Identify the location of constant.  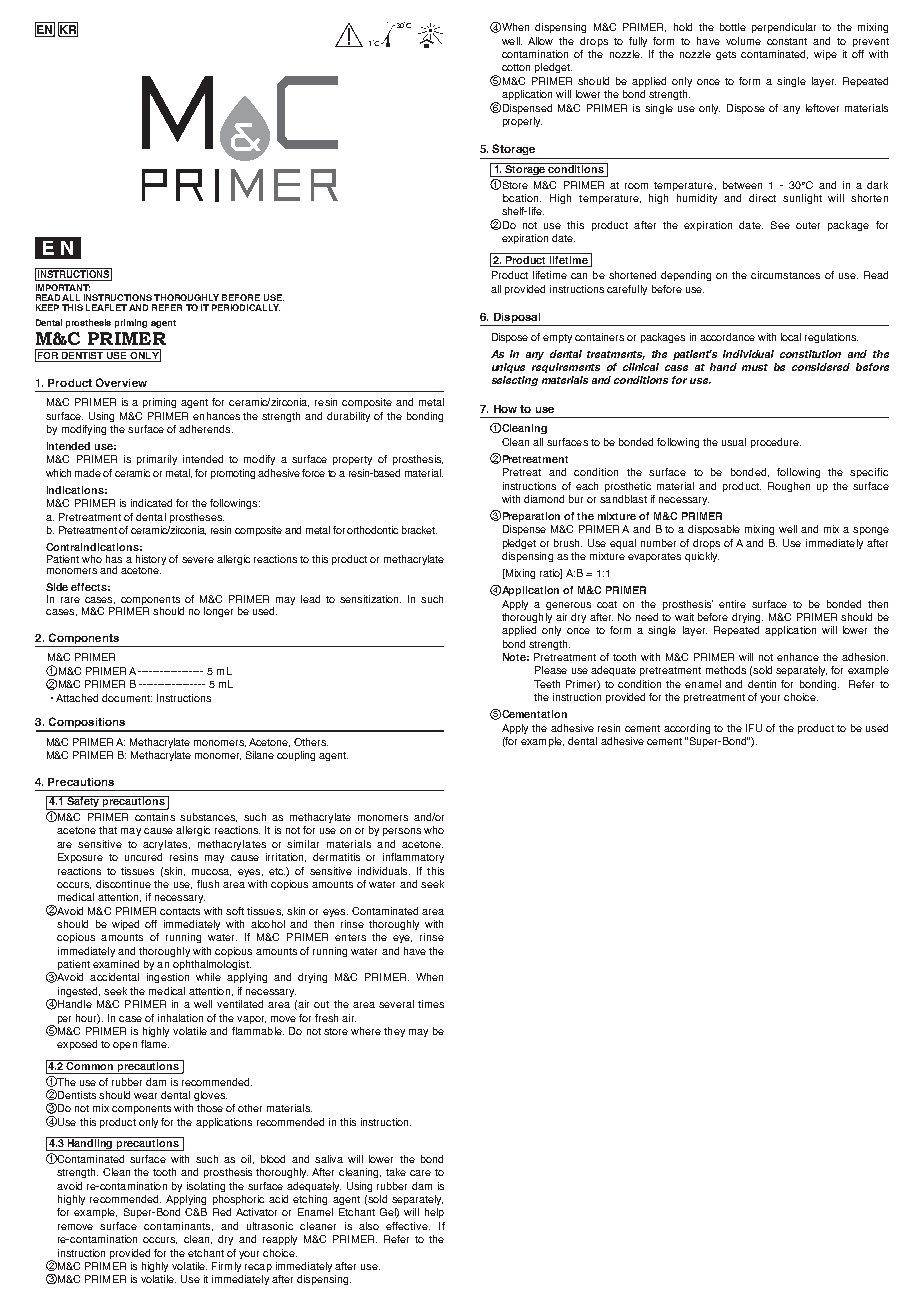
(787, 41).
